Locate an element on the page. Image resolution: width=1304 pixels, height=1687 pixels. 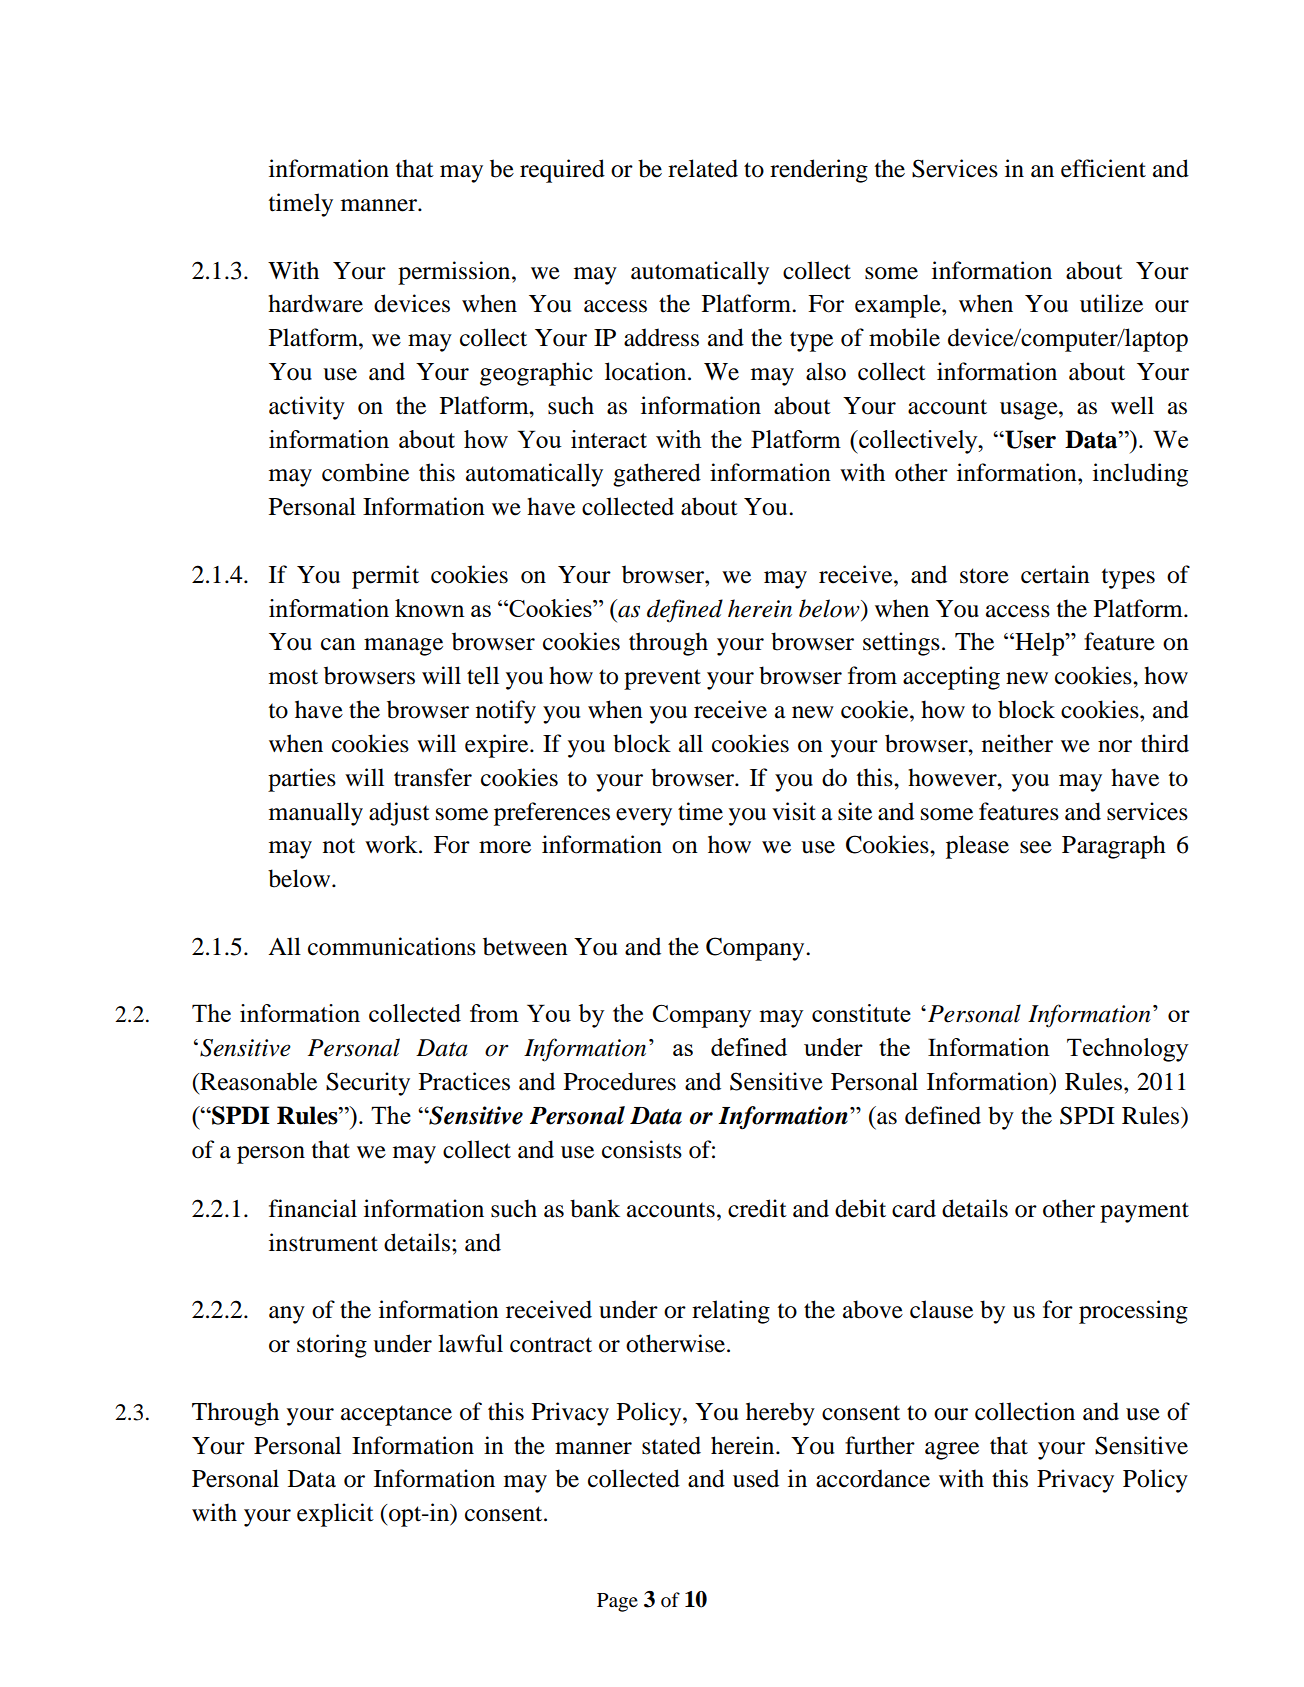
instrument is located at coordinates (323, 1242).
